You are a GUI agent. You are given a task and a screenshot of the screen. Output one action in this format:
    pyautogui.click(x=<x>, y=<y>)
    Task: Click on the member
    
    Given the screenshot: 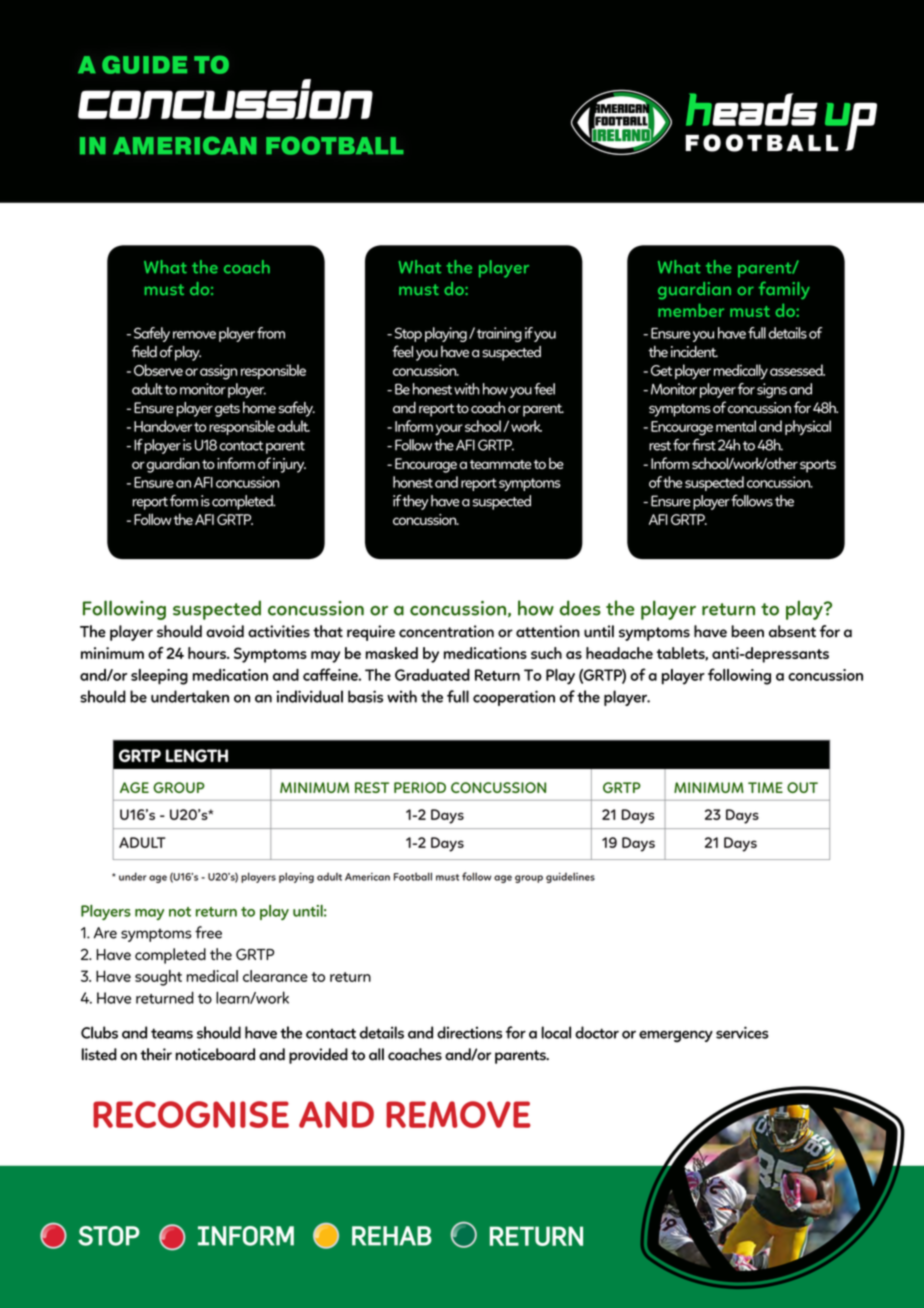 What is the action you would take?
    pyautogui.click(x=691, y=310)
